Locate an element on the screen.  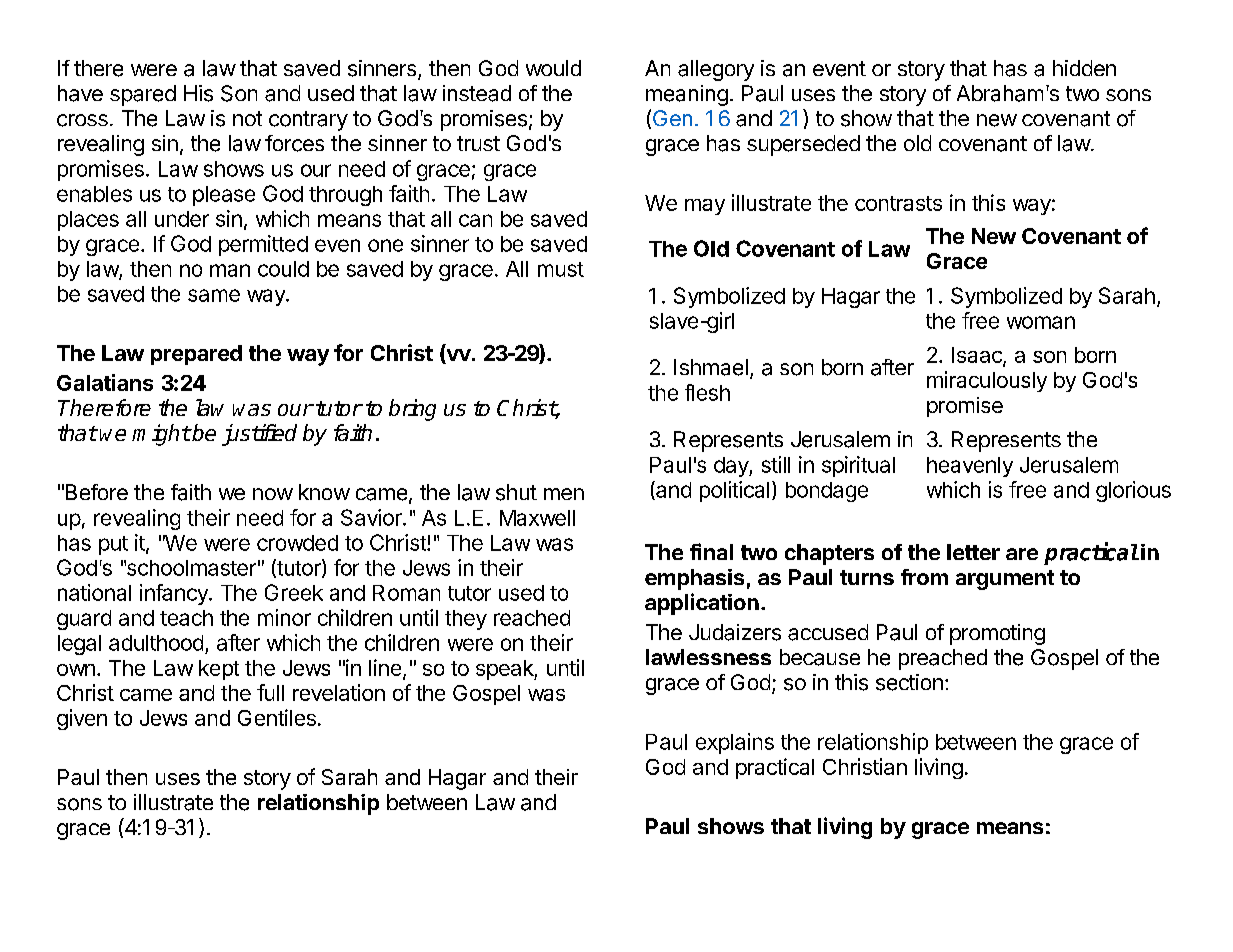
woman is located at coordinates (1041, 322).
